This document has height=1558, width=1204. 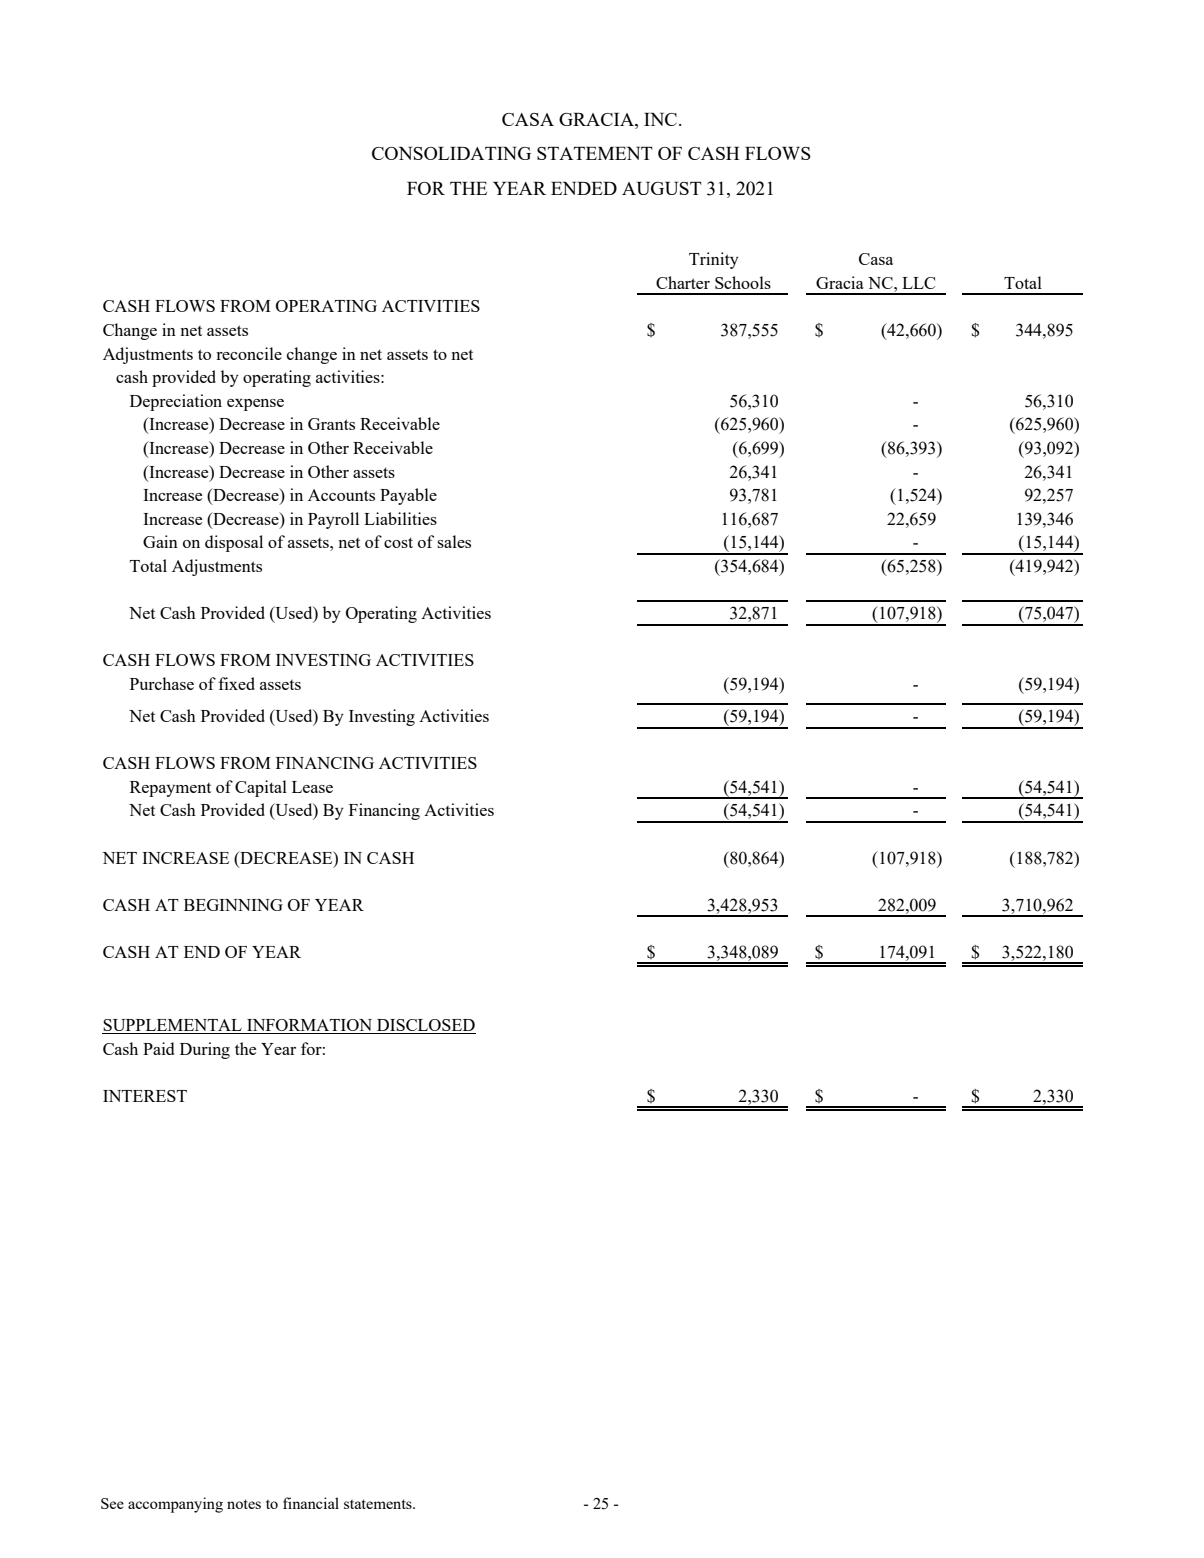 What do you see at coordinates (145, 1096) in the document?
I see `INTEREST` at bounding box center [145, 1096].
